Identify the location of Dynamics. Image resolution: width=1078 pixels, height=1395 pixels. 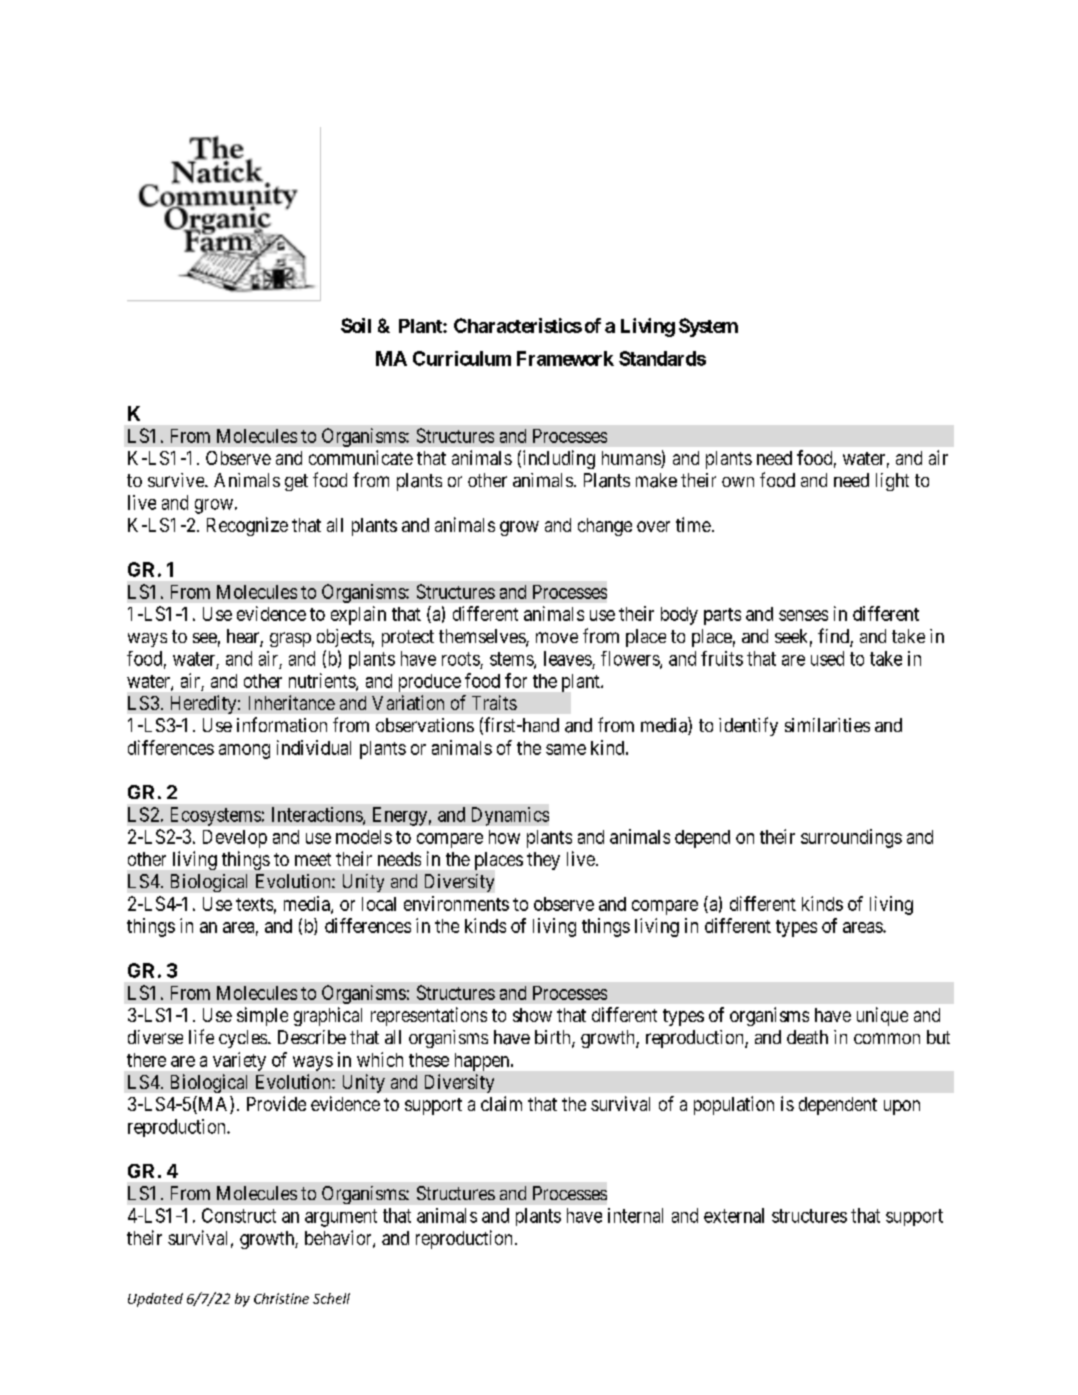
(510, 816).
